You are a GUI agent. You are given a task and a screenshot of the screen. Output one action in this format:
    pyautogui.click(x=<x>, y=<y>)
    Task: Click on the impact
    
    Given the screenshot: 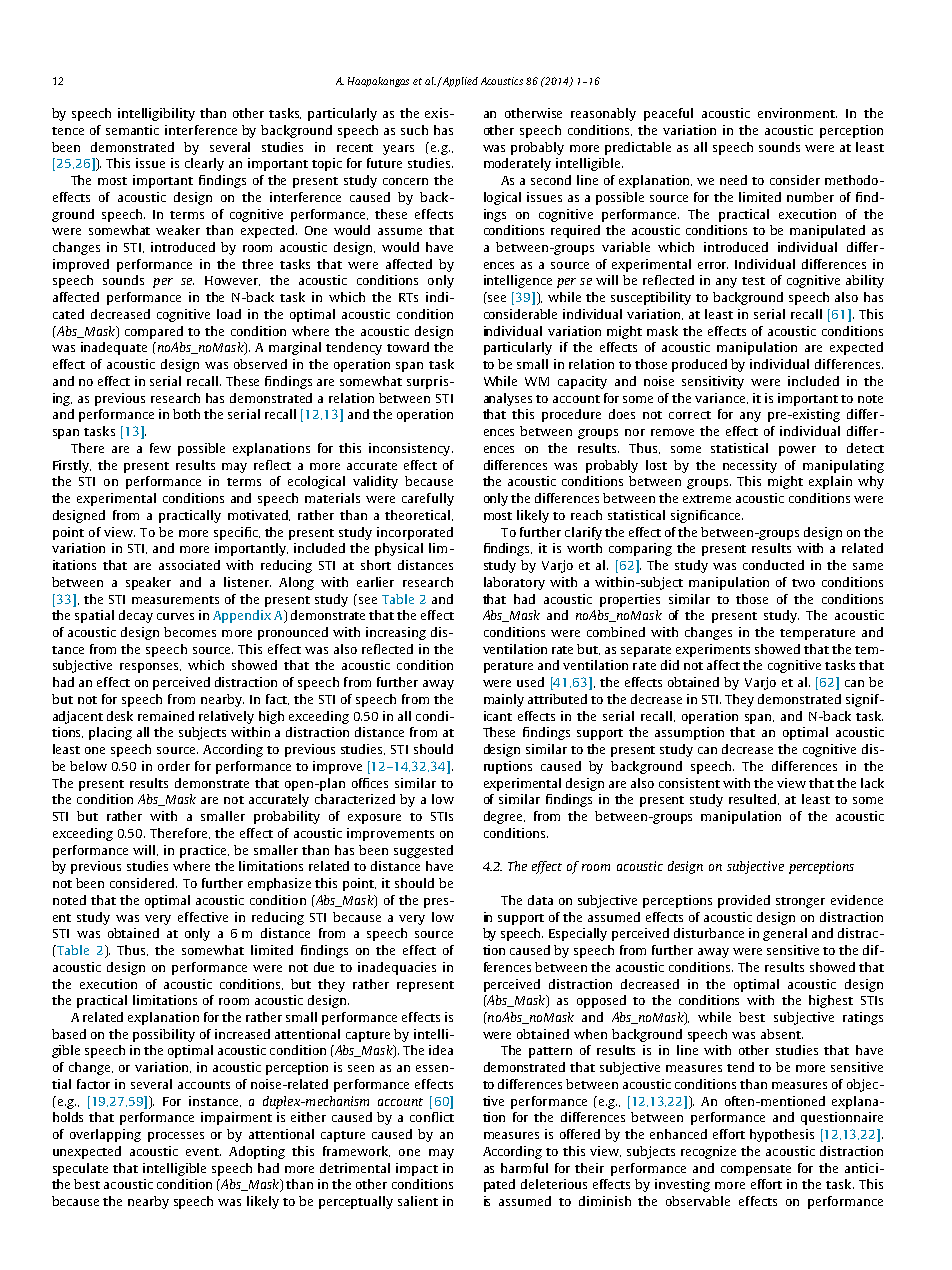 What is the action you would take?
    pyautogui.click(x=417, y=1169)
